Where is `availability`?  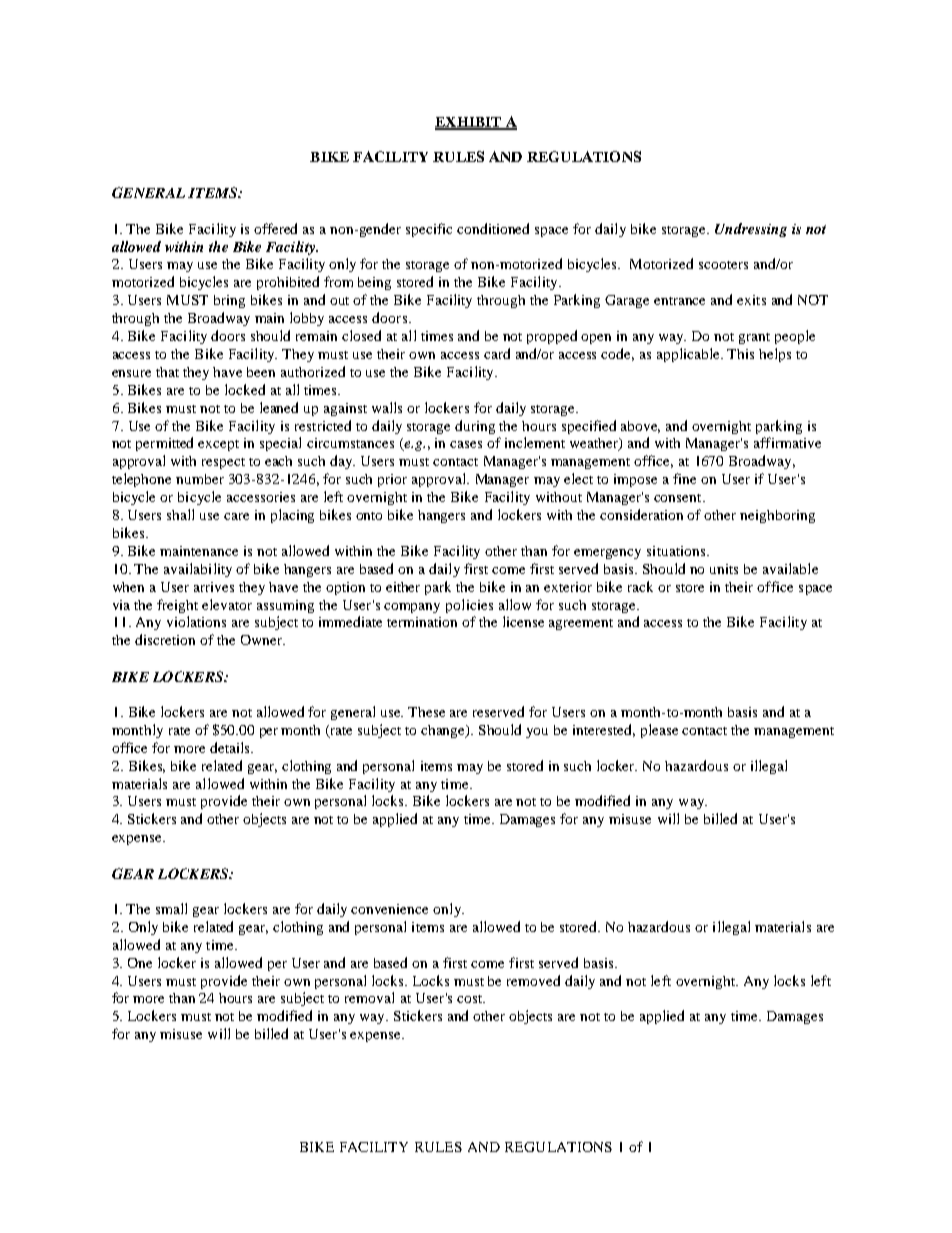
availability is located at coordinates (198, 570).
